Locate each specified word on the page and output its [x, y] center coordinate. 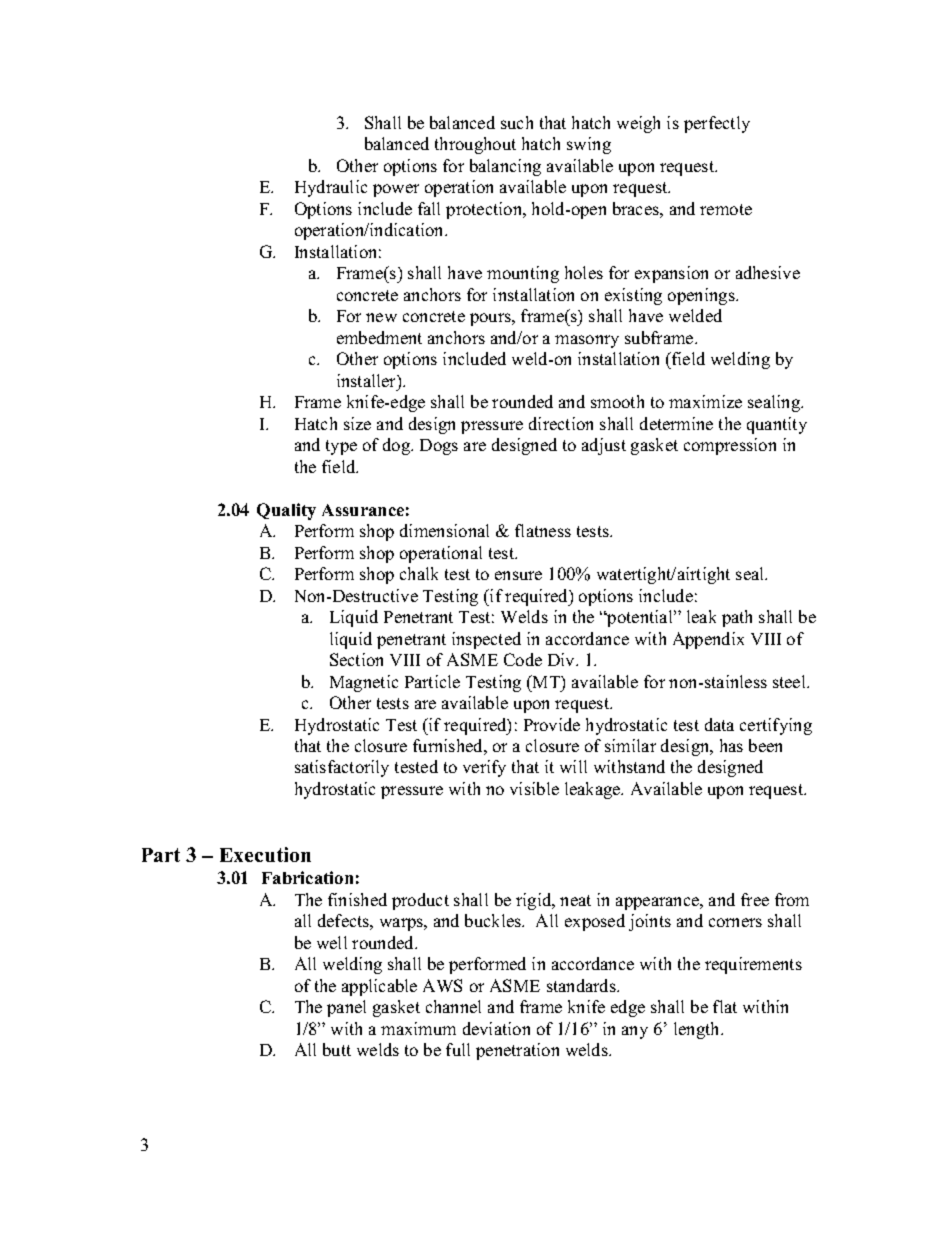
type [341, 447]
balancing [505, 167]
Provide [552, 724]
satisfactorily [342, 768]
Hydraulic [331, 188]
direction [561, 423]
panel [346, 1008]
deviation [496, 1028]
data [719, 724]
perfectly [717, 124]
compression [730, 446]
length [698, 1030]
